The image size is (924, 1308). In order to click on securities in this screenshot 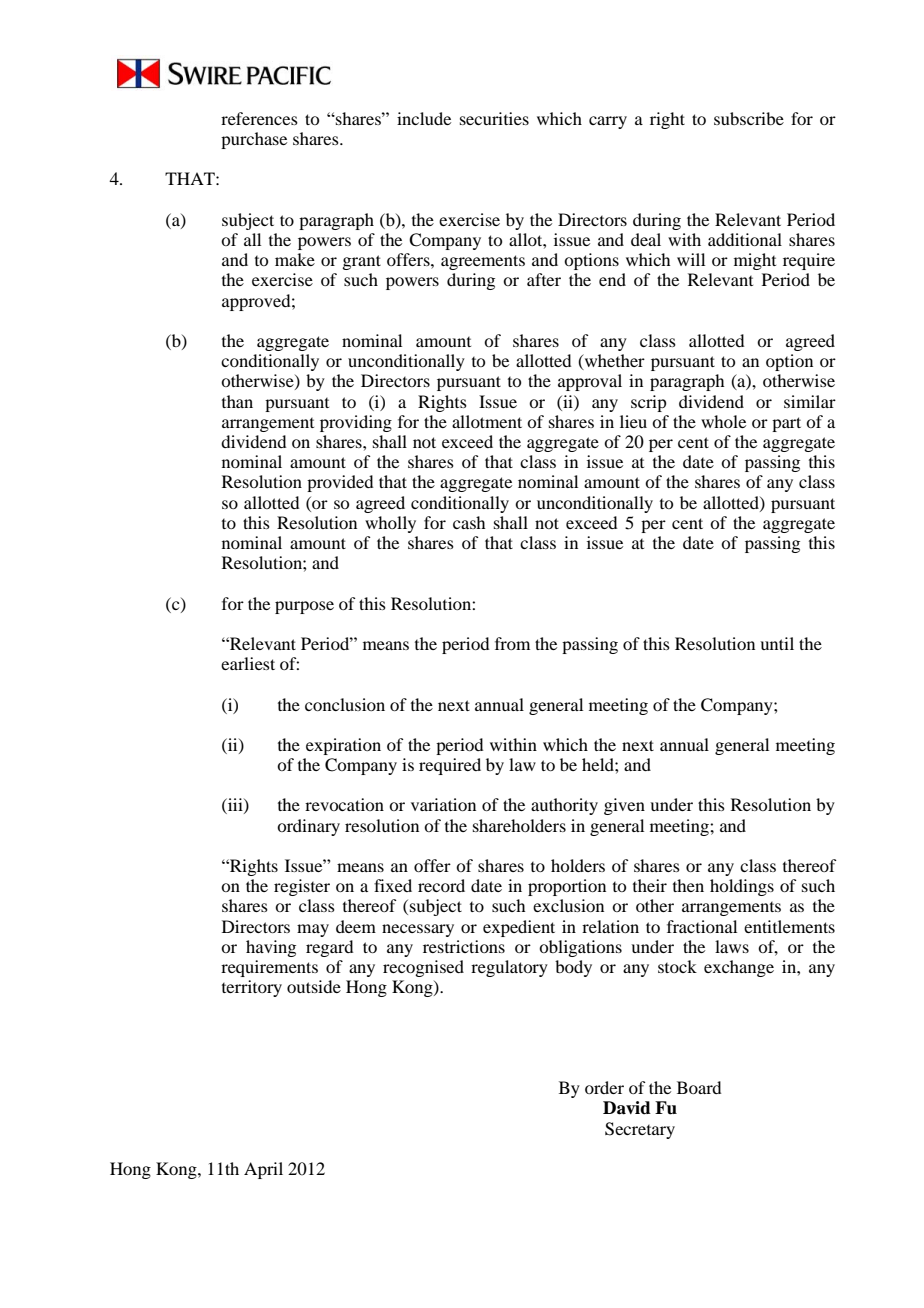, I will do `click(494, 118)`.
